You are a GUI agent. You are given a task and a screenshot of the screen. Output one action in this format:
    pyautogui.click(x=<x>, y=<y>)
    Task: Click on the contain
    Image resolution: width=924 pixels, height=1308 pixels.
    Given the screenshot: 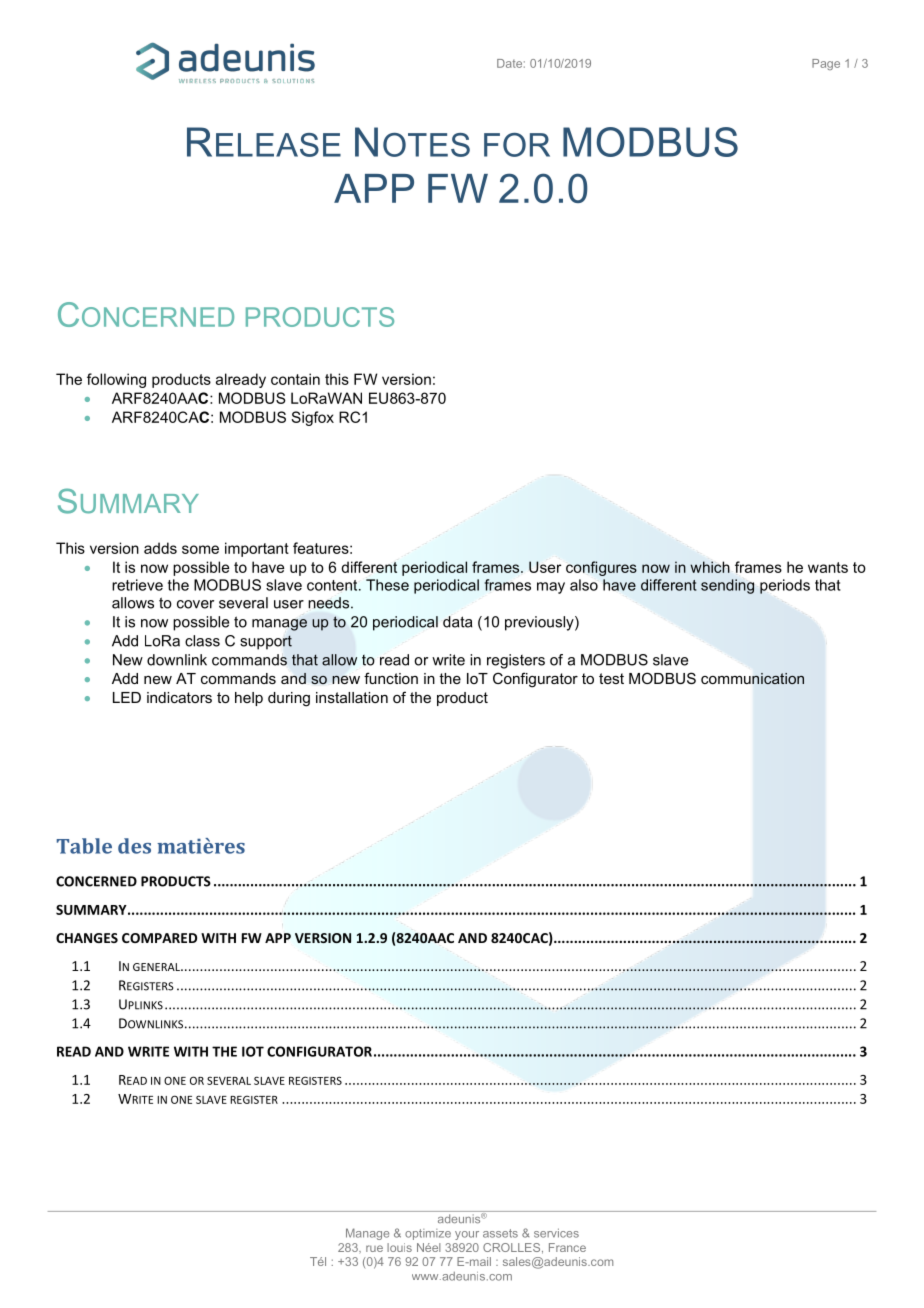 What is the action you would take?
    pyautogui.click(x=295, y=379)
